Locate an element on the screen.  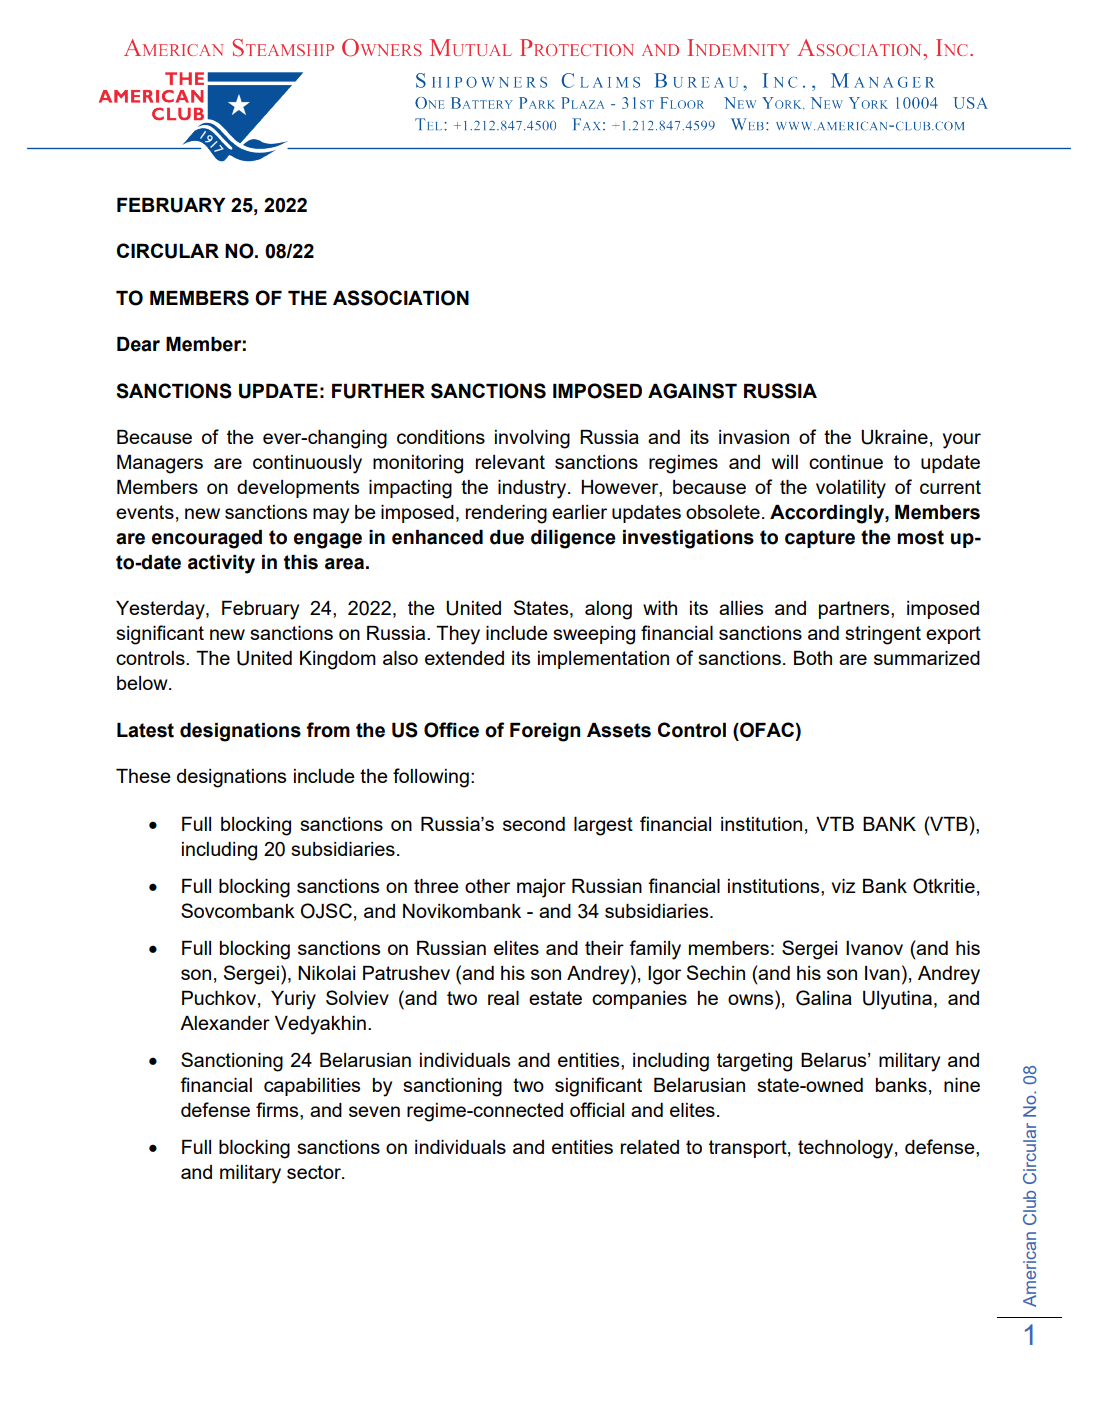
Nikolai is located at coordinates (326, 973).
